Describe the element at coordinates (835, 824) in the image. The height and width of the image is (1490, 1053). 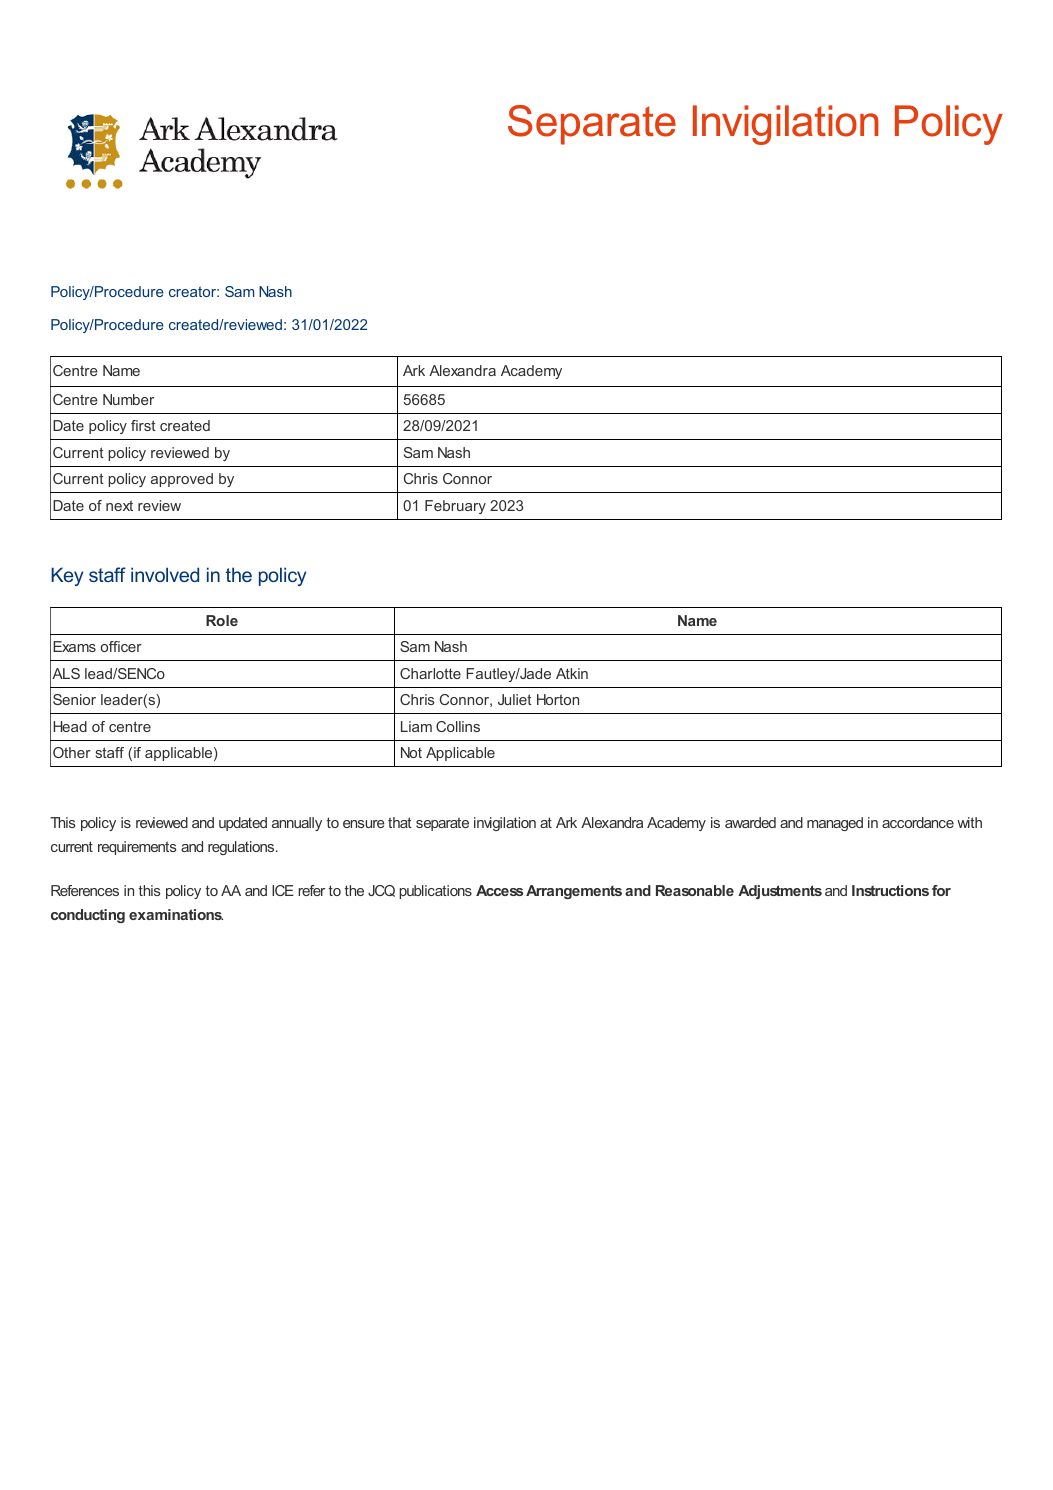
I see `managed` at that location.
